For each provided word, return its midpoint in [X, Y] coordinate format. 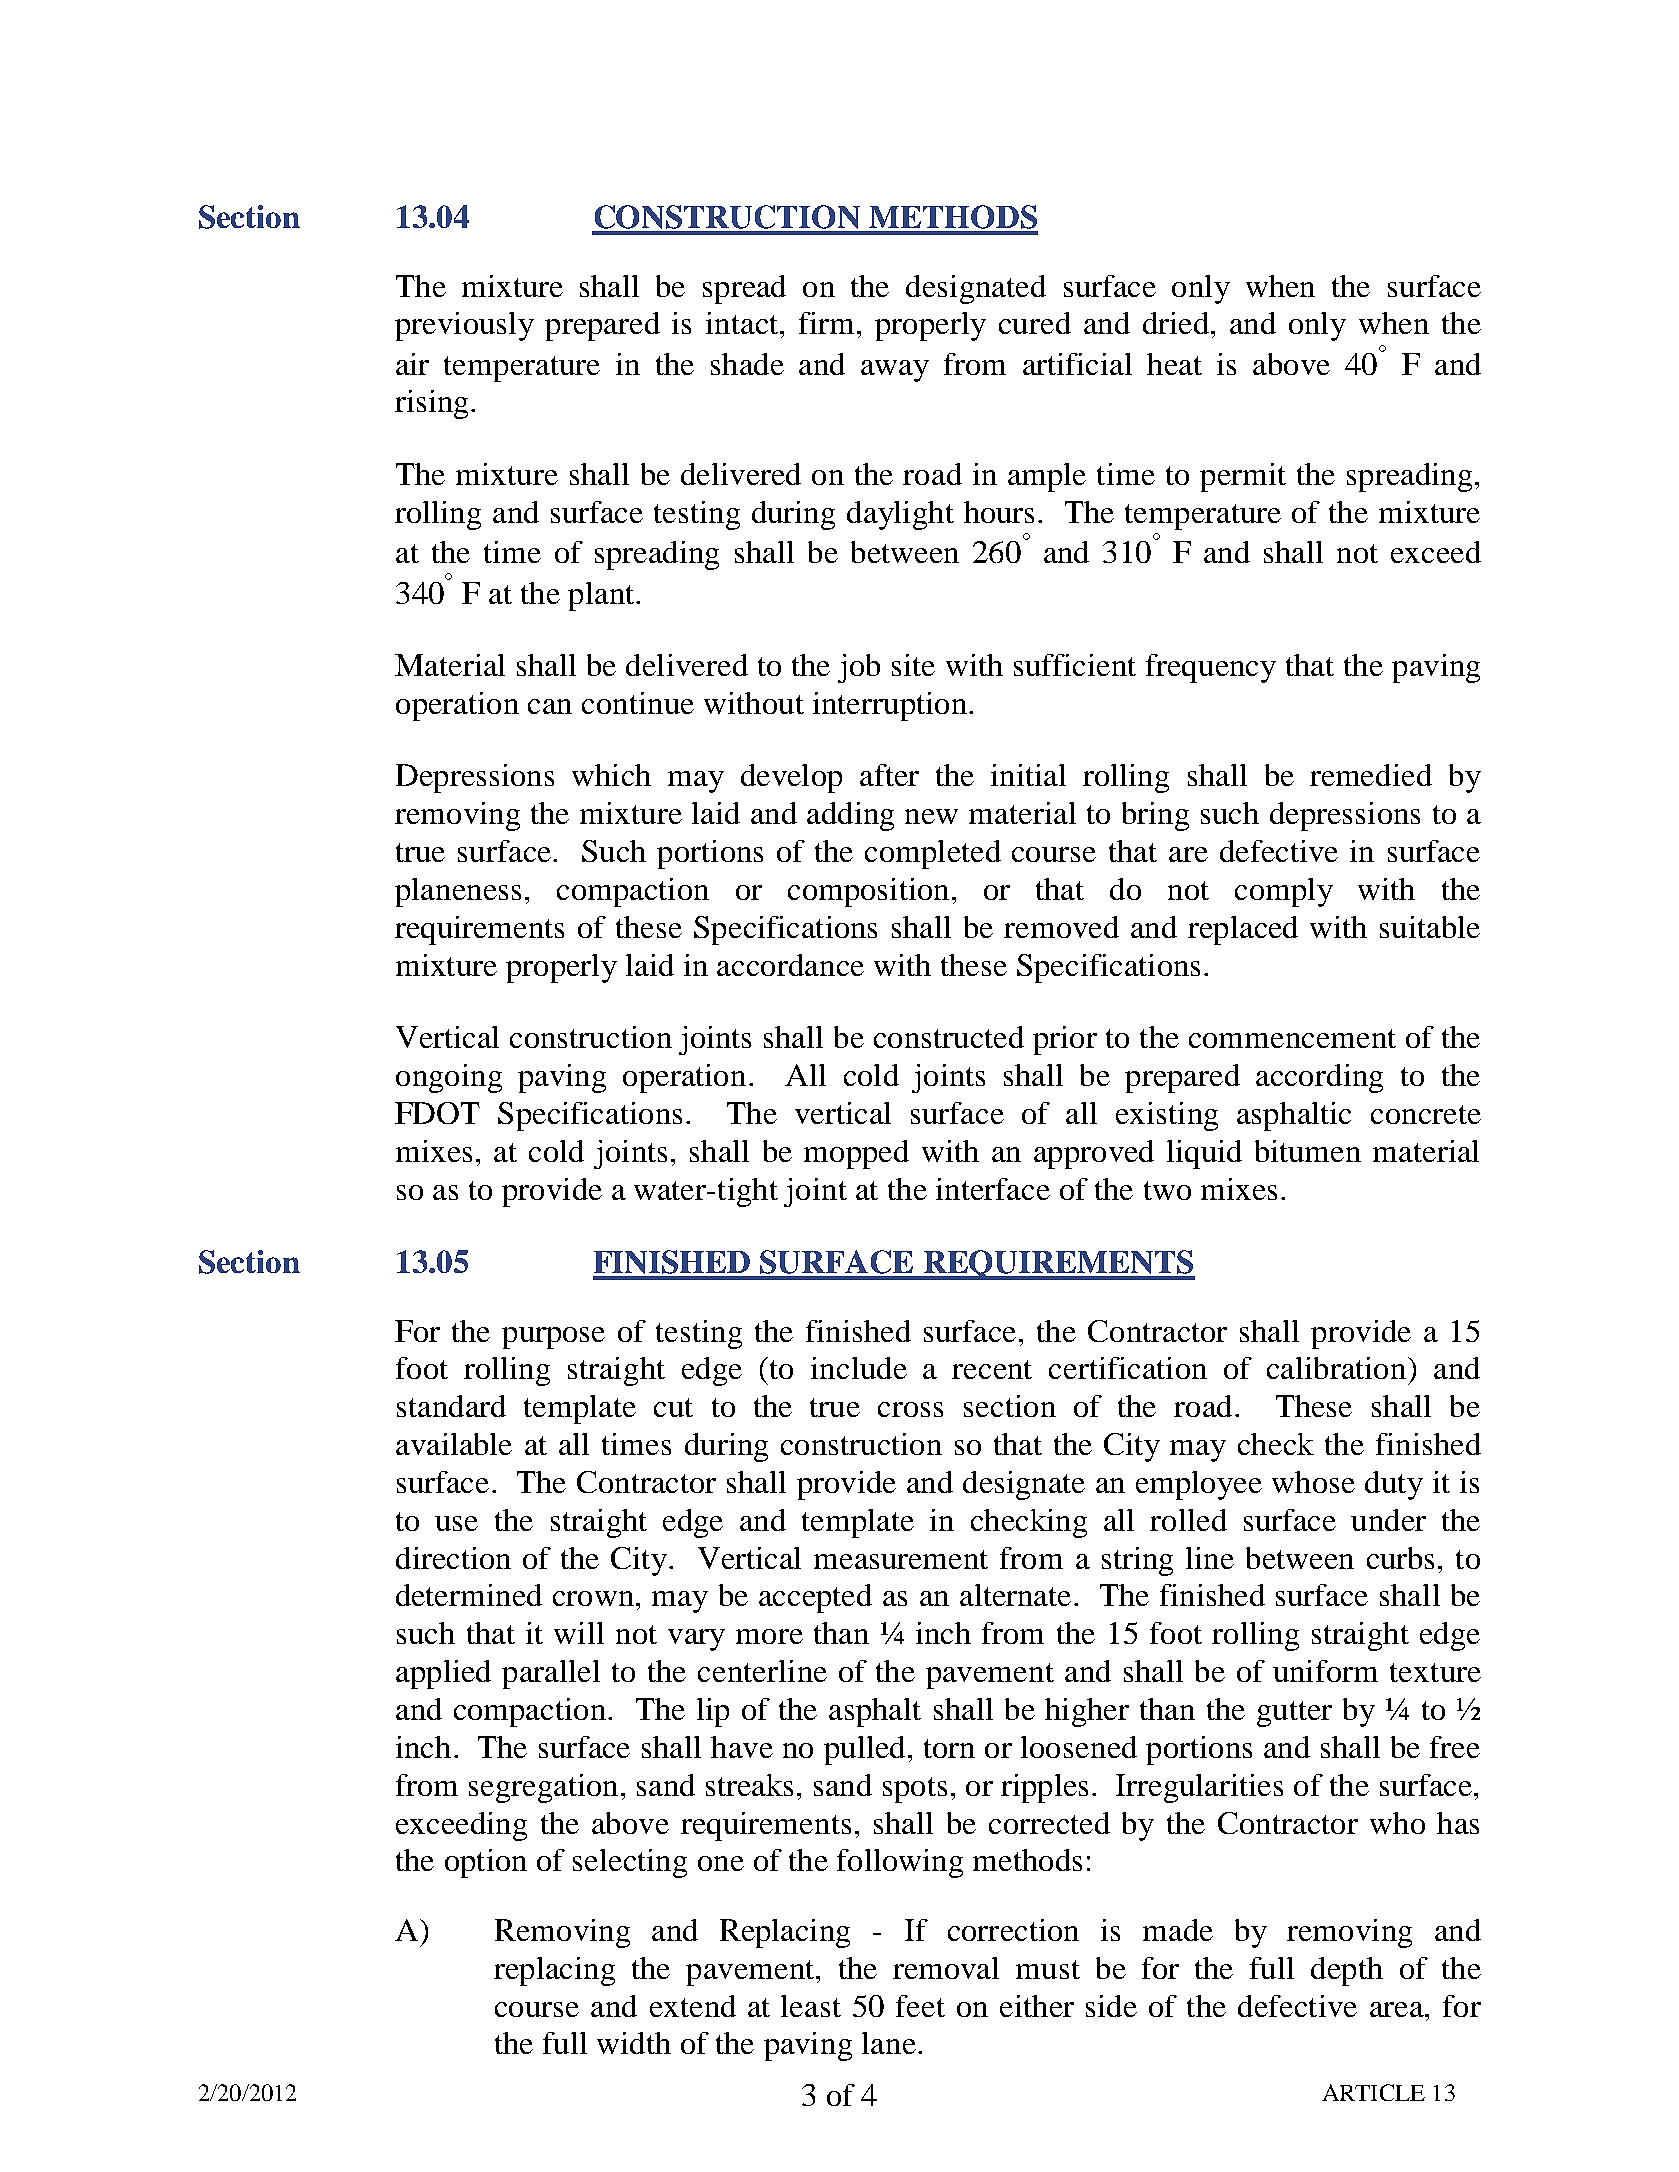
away [895, 371]
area [1398, 2009]
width [634, 2043]
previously [464, 326]
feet [920, 2006]
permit [1243, 477]
